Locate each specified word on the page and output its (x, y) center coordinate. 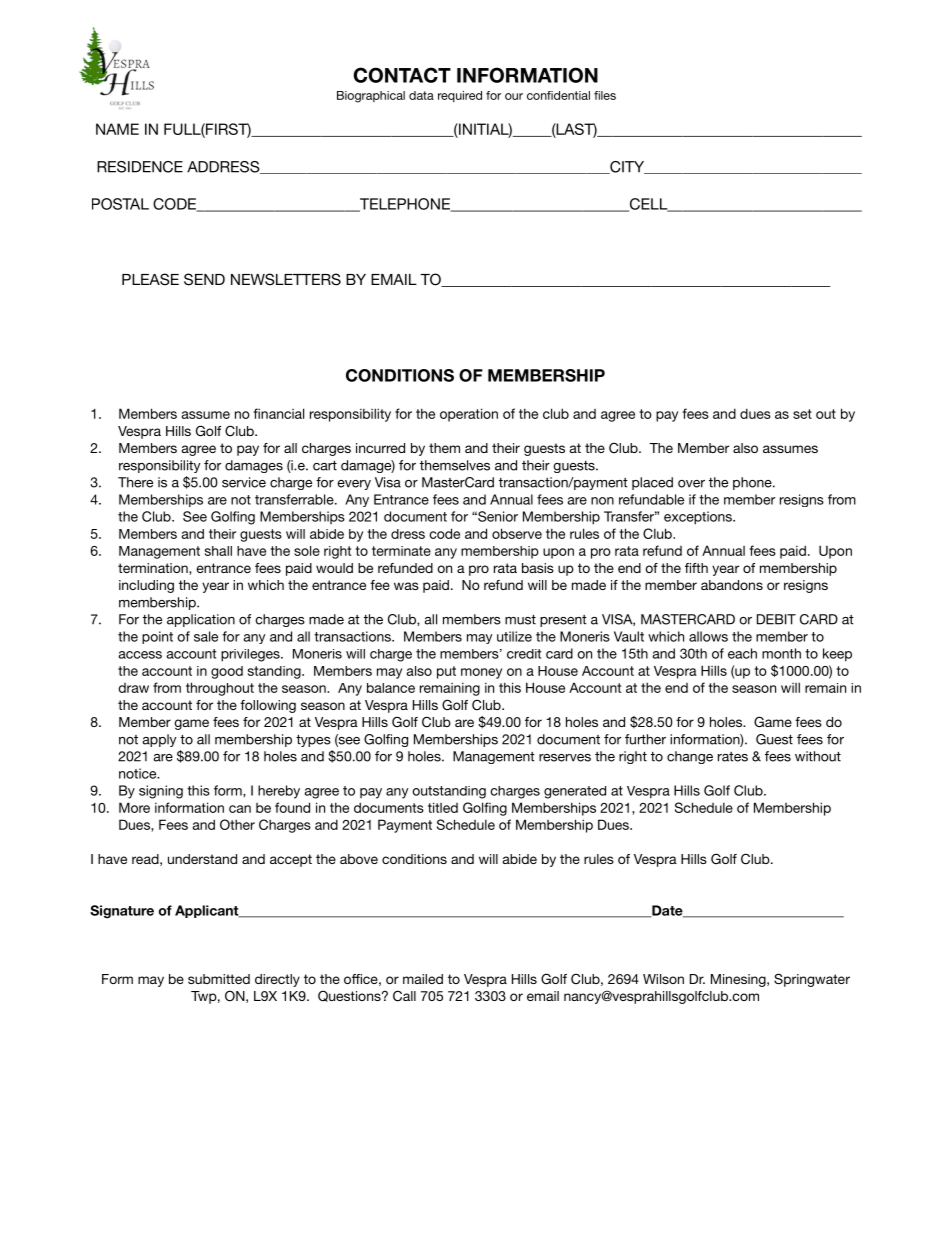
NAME (117, 129)
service (244, 482)
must (520, 620)
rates (733, 757)
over (691, 484)
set (802, 414)
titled (443, 807)
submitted (219, 979)
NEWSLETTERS (286, 279)
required (460, 96)
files (605, 95)
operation (469, 415)
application (201, 620)
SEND (204, 279)
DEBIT (776, 619)
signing (161, 792)
